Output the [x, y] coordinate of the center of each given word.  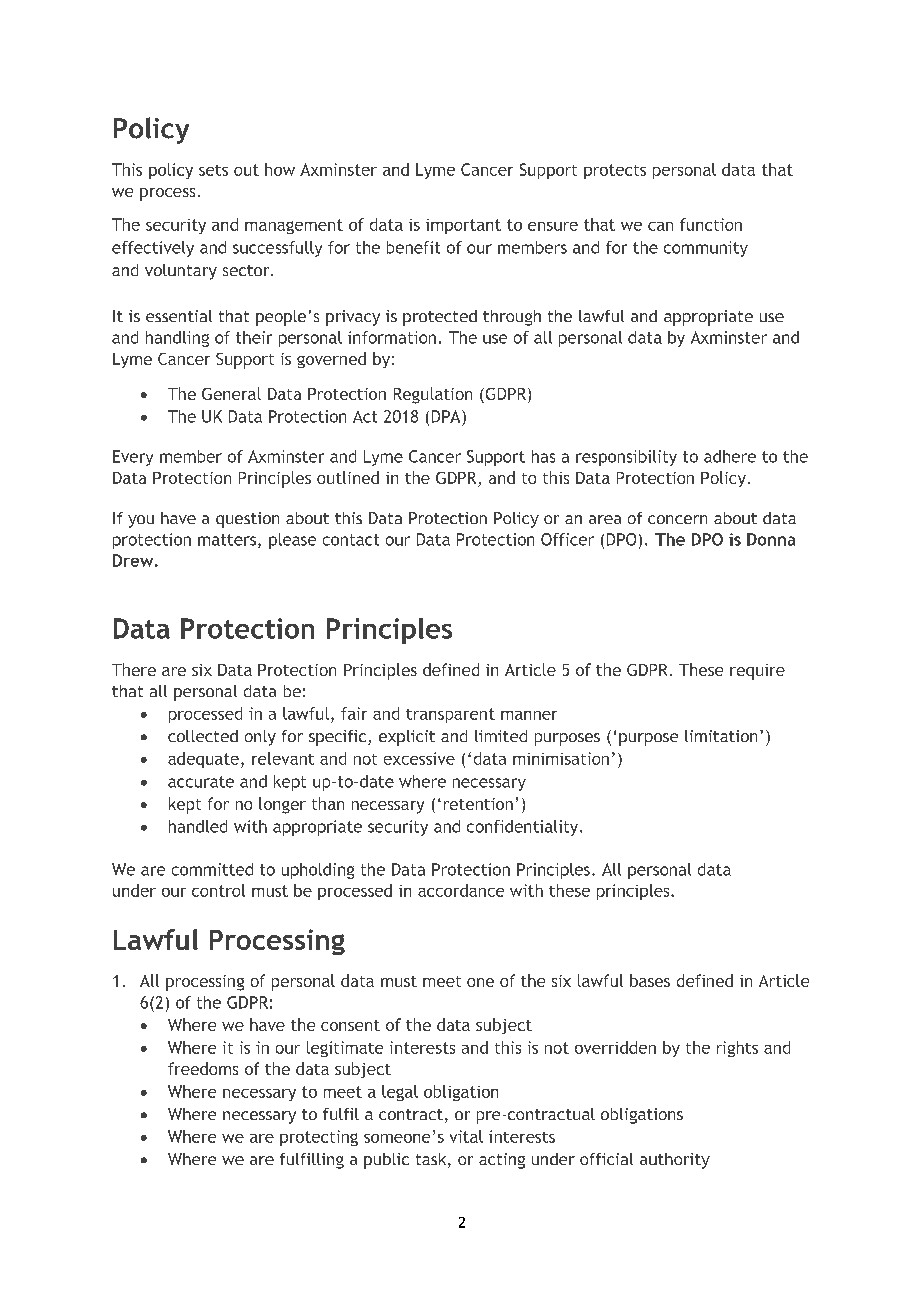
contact [351, 540]
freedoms [203, 1068]
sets [213, 170]
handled [198, 826]
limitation [721, 736]
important [463, 226]
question [247, 520]
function [711, 224]
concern [677, 519]
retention [478, 804]
